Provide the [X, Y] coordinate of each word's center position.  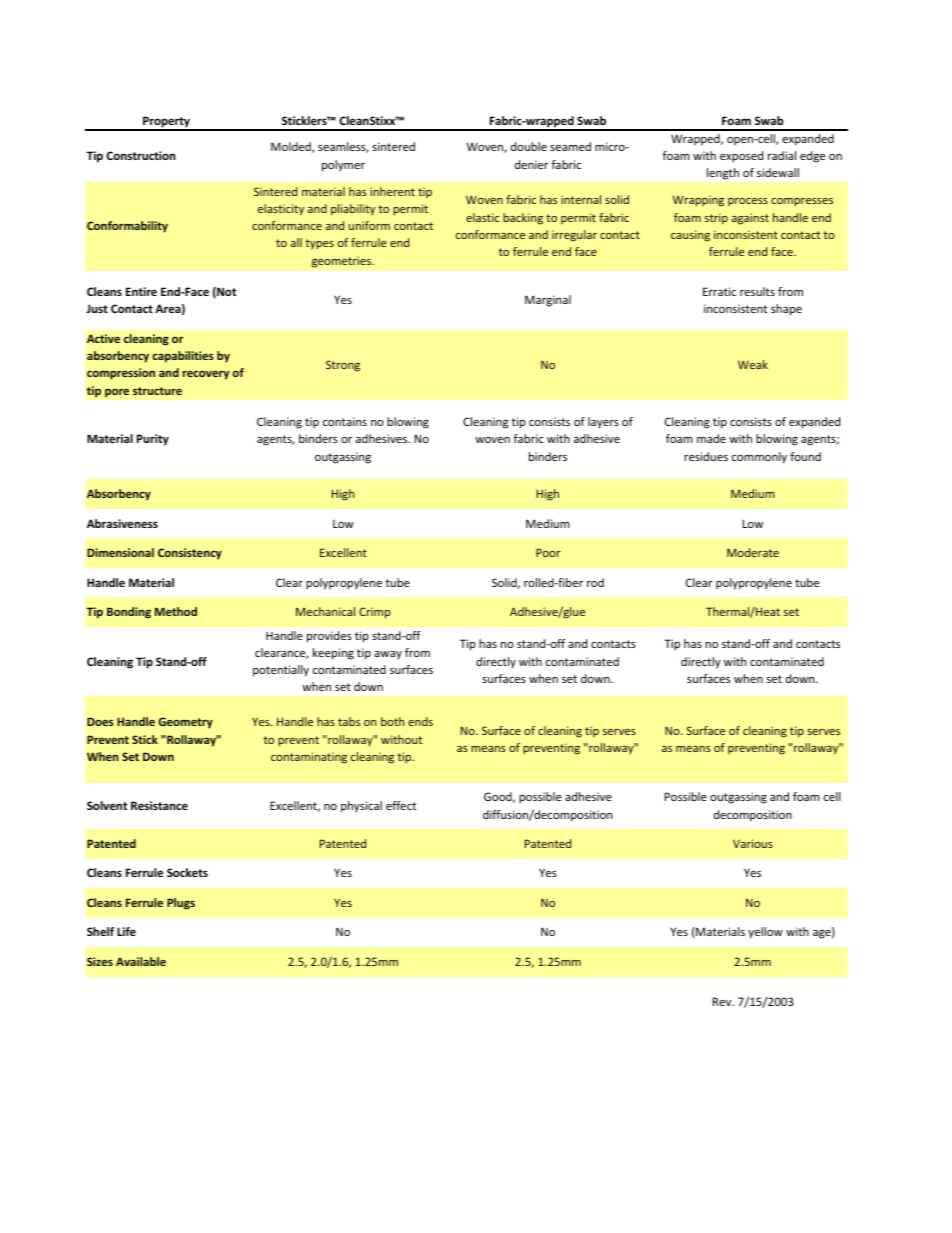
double [529, 146]
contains [345, 421]
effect [401, 805]
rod [595, 582]
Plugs [181, 904]
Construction [141, 155]
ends [420, 721]
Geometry [185, 723]
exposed [741, 157]
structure [157, 391]
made [711, 438]
